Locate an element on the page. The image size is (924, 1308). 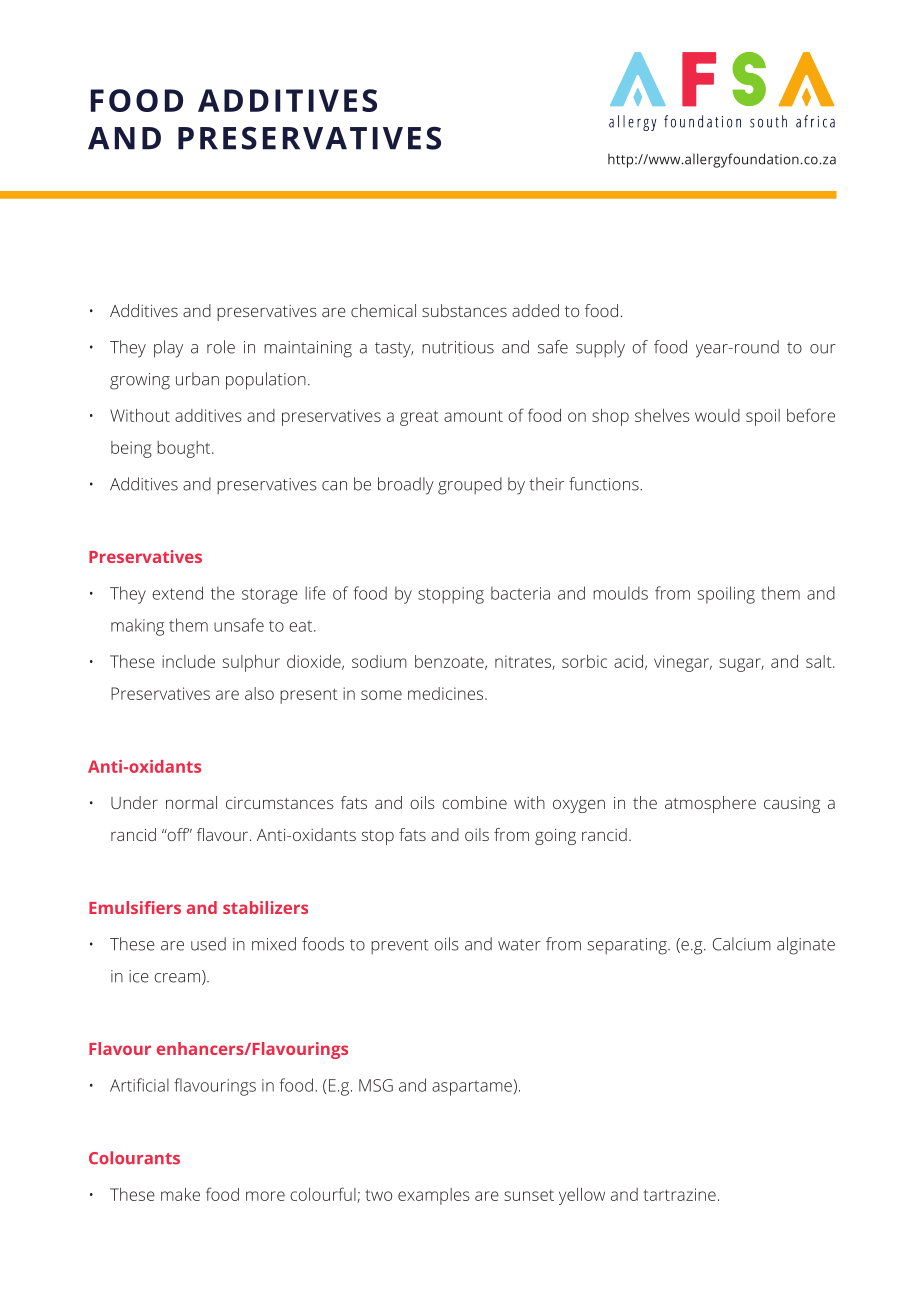
nutritious is located at coordinates (458, 347).
